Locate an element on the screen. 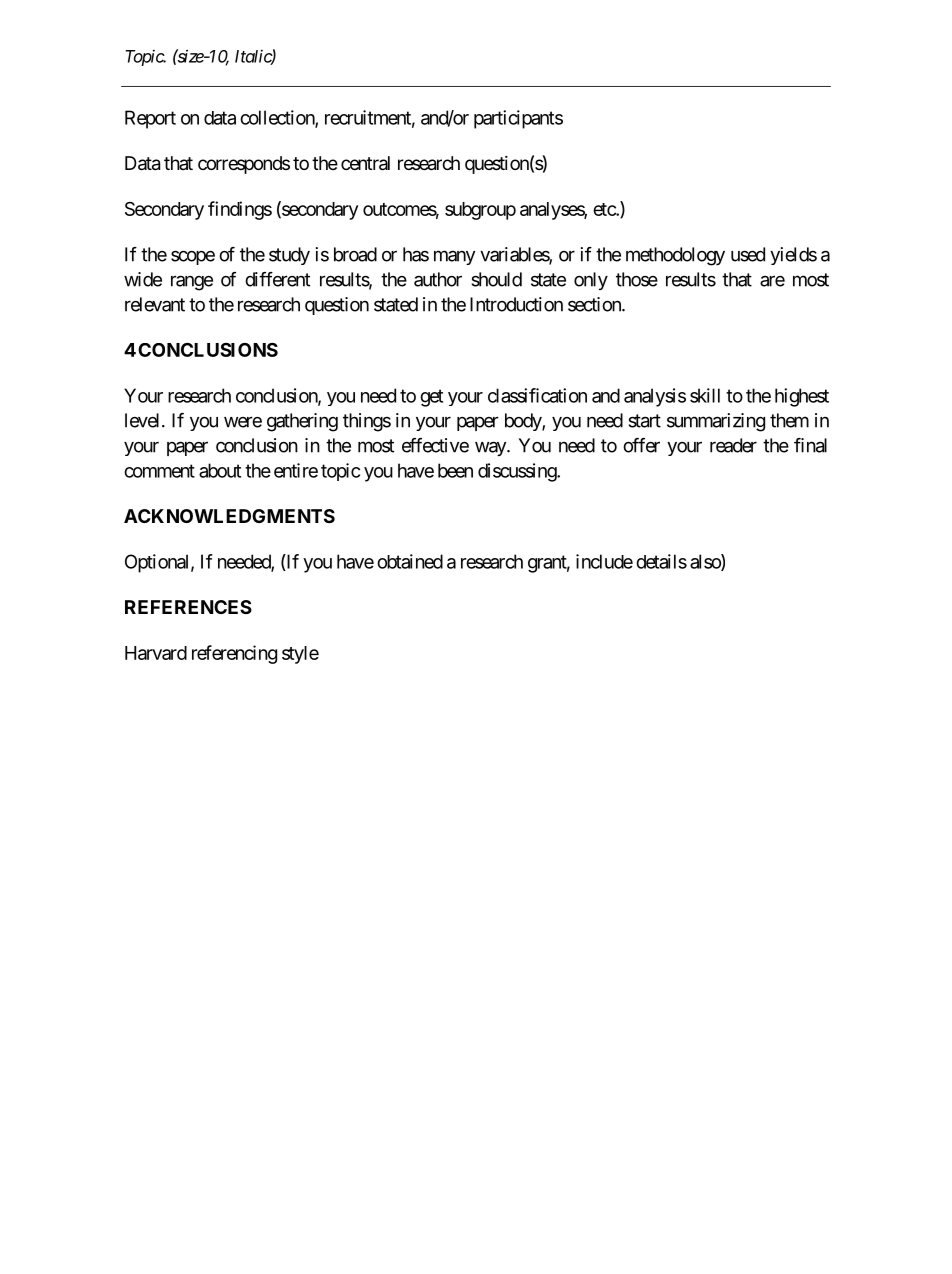  been is located at coordinates (455, 470).
